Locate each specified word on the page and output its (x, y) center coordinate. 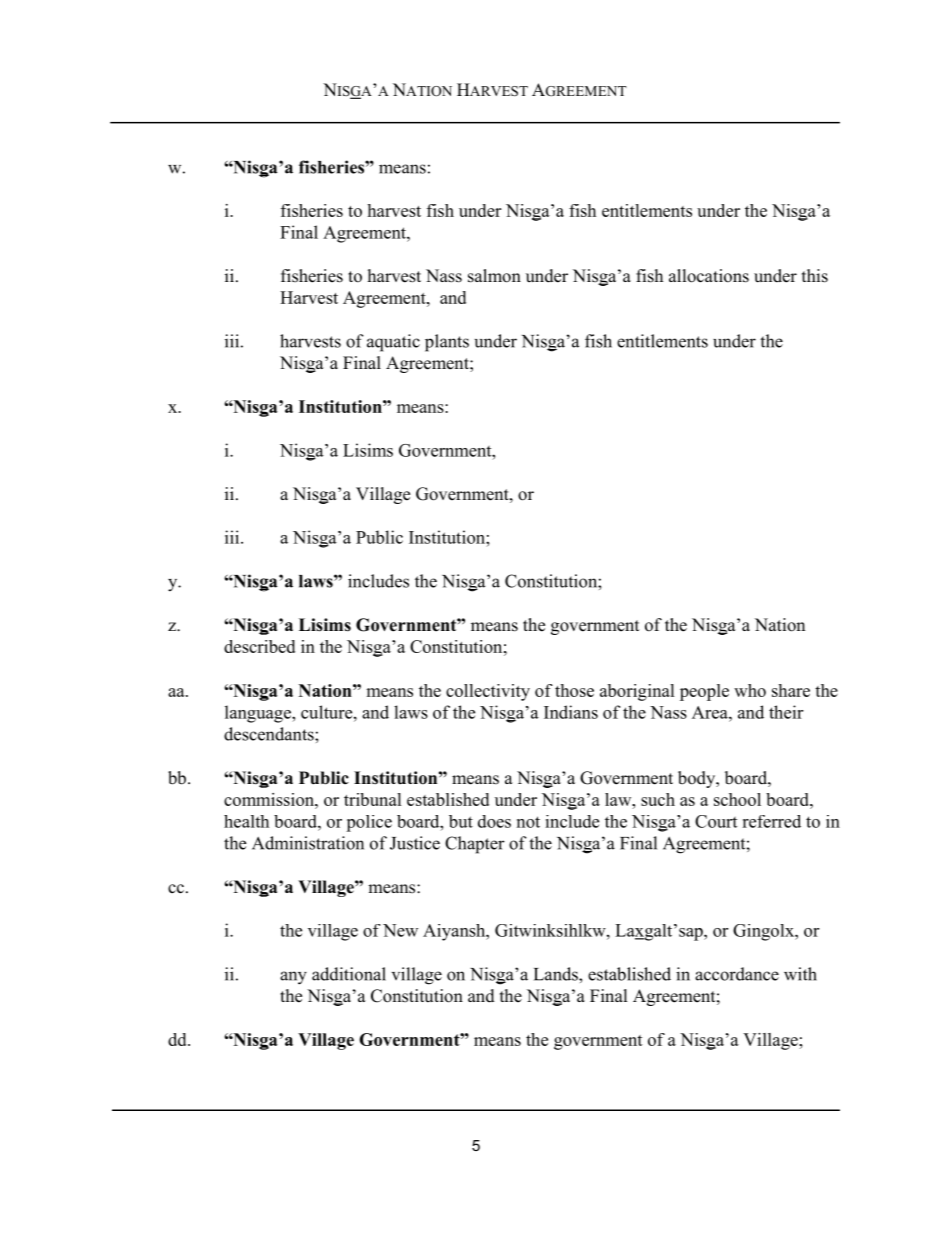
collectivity (488, 692)
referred (771, 821)
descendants (270, 734)
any (293, 978)
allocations (709, 276)
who (750, 690)
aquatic (393, 343)
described (259, 646)
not (528, 822)
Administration (308, 843)
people (704, 692)
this (815, 276)
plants (447, 343)
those (574, 690)
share (791, 690)
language (259, 714)
